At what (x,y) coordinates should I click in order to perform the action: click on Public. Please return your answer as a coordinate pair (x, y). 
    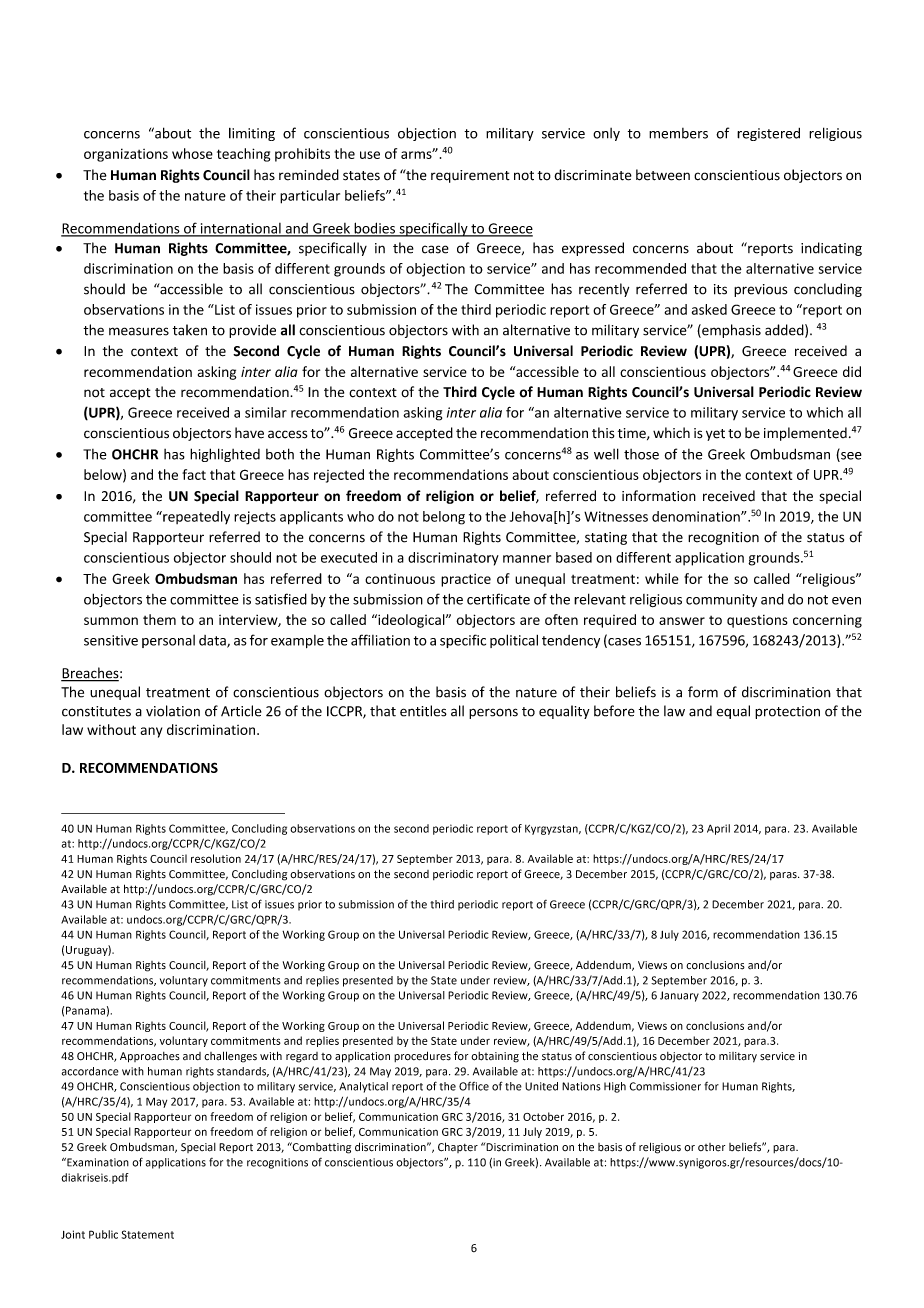
    Looking at the image, I should click on (103, 1234).
